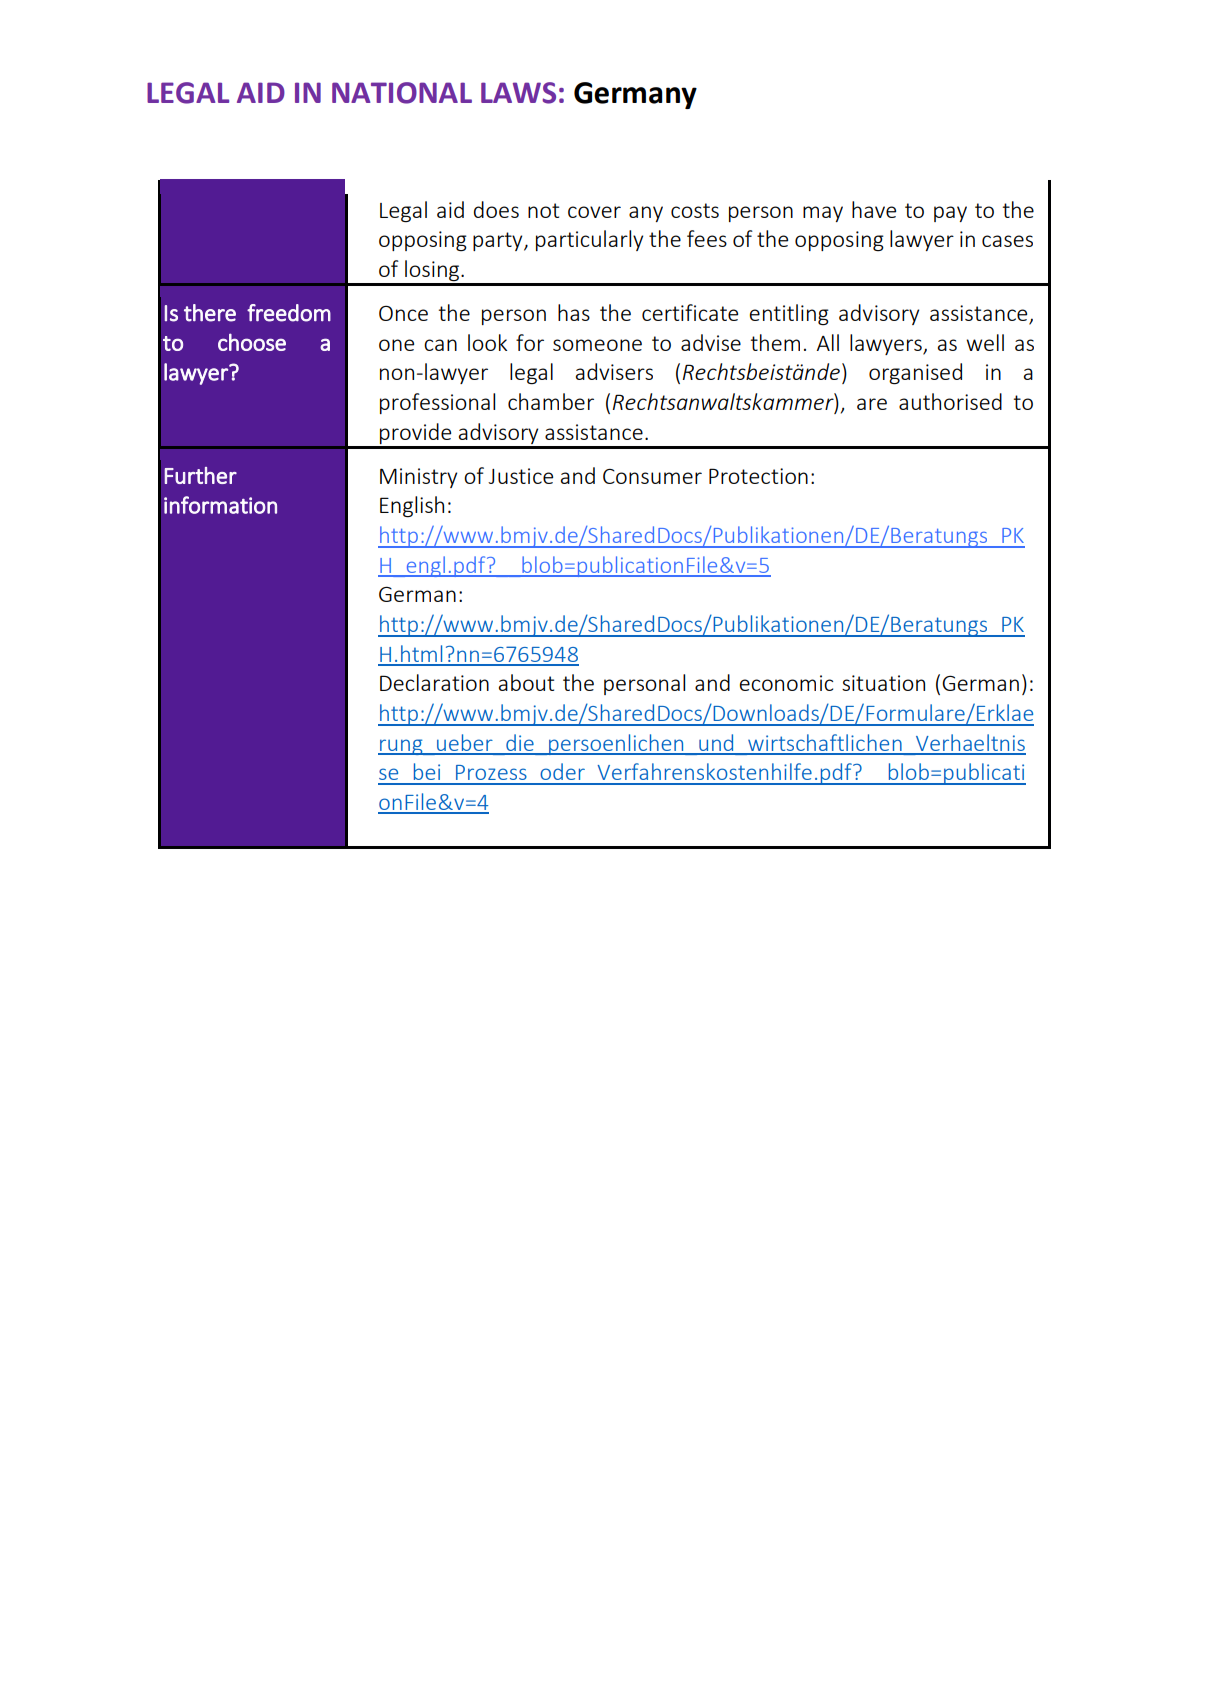 The image size is (1205, 1704). Describe the element at coordinates (518, 93) in the screenshot. I see `LAWS` at that location.
